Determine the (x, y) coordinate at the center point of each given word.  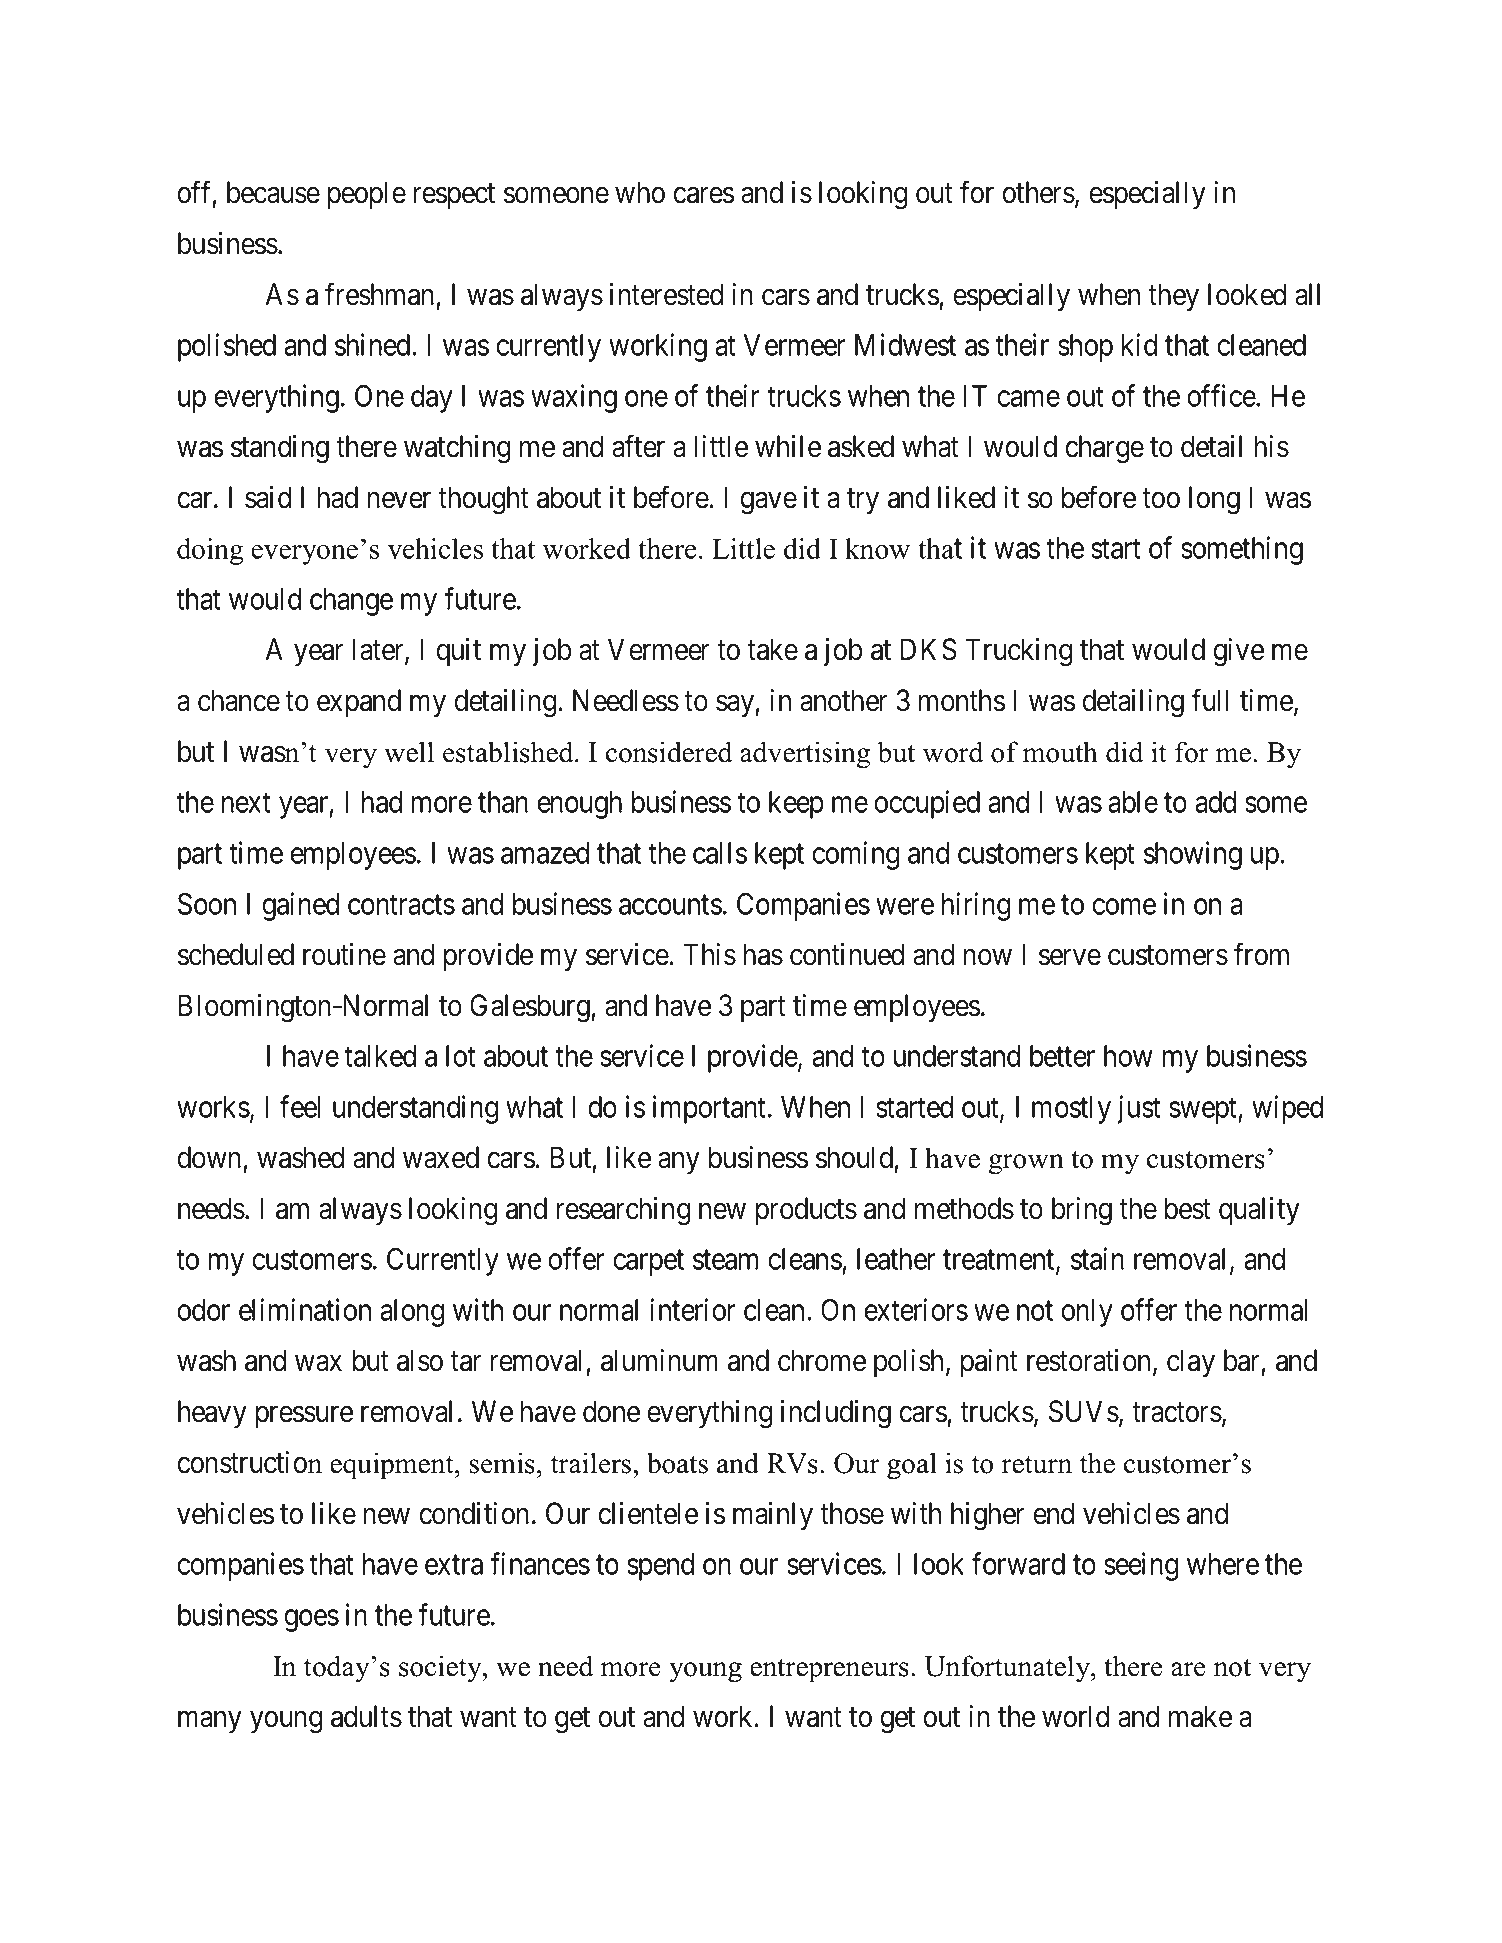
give (1239, 652)
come (1124, 906)
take (772, 649)
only (1087, 1313)
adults (366, 1716)
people (367, 195)
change (351, 602)
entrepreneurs (829, 1670)
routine (344, 954)
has (763, 954)
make (1200, 1716)
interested (666, 294)
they (1173, 297)
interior (693, 1309)
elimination (305, 1309)
